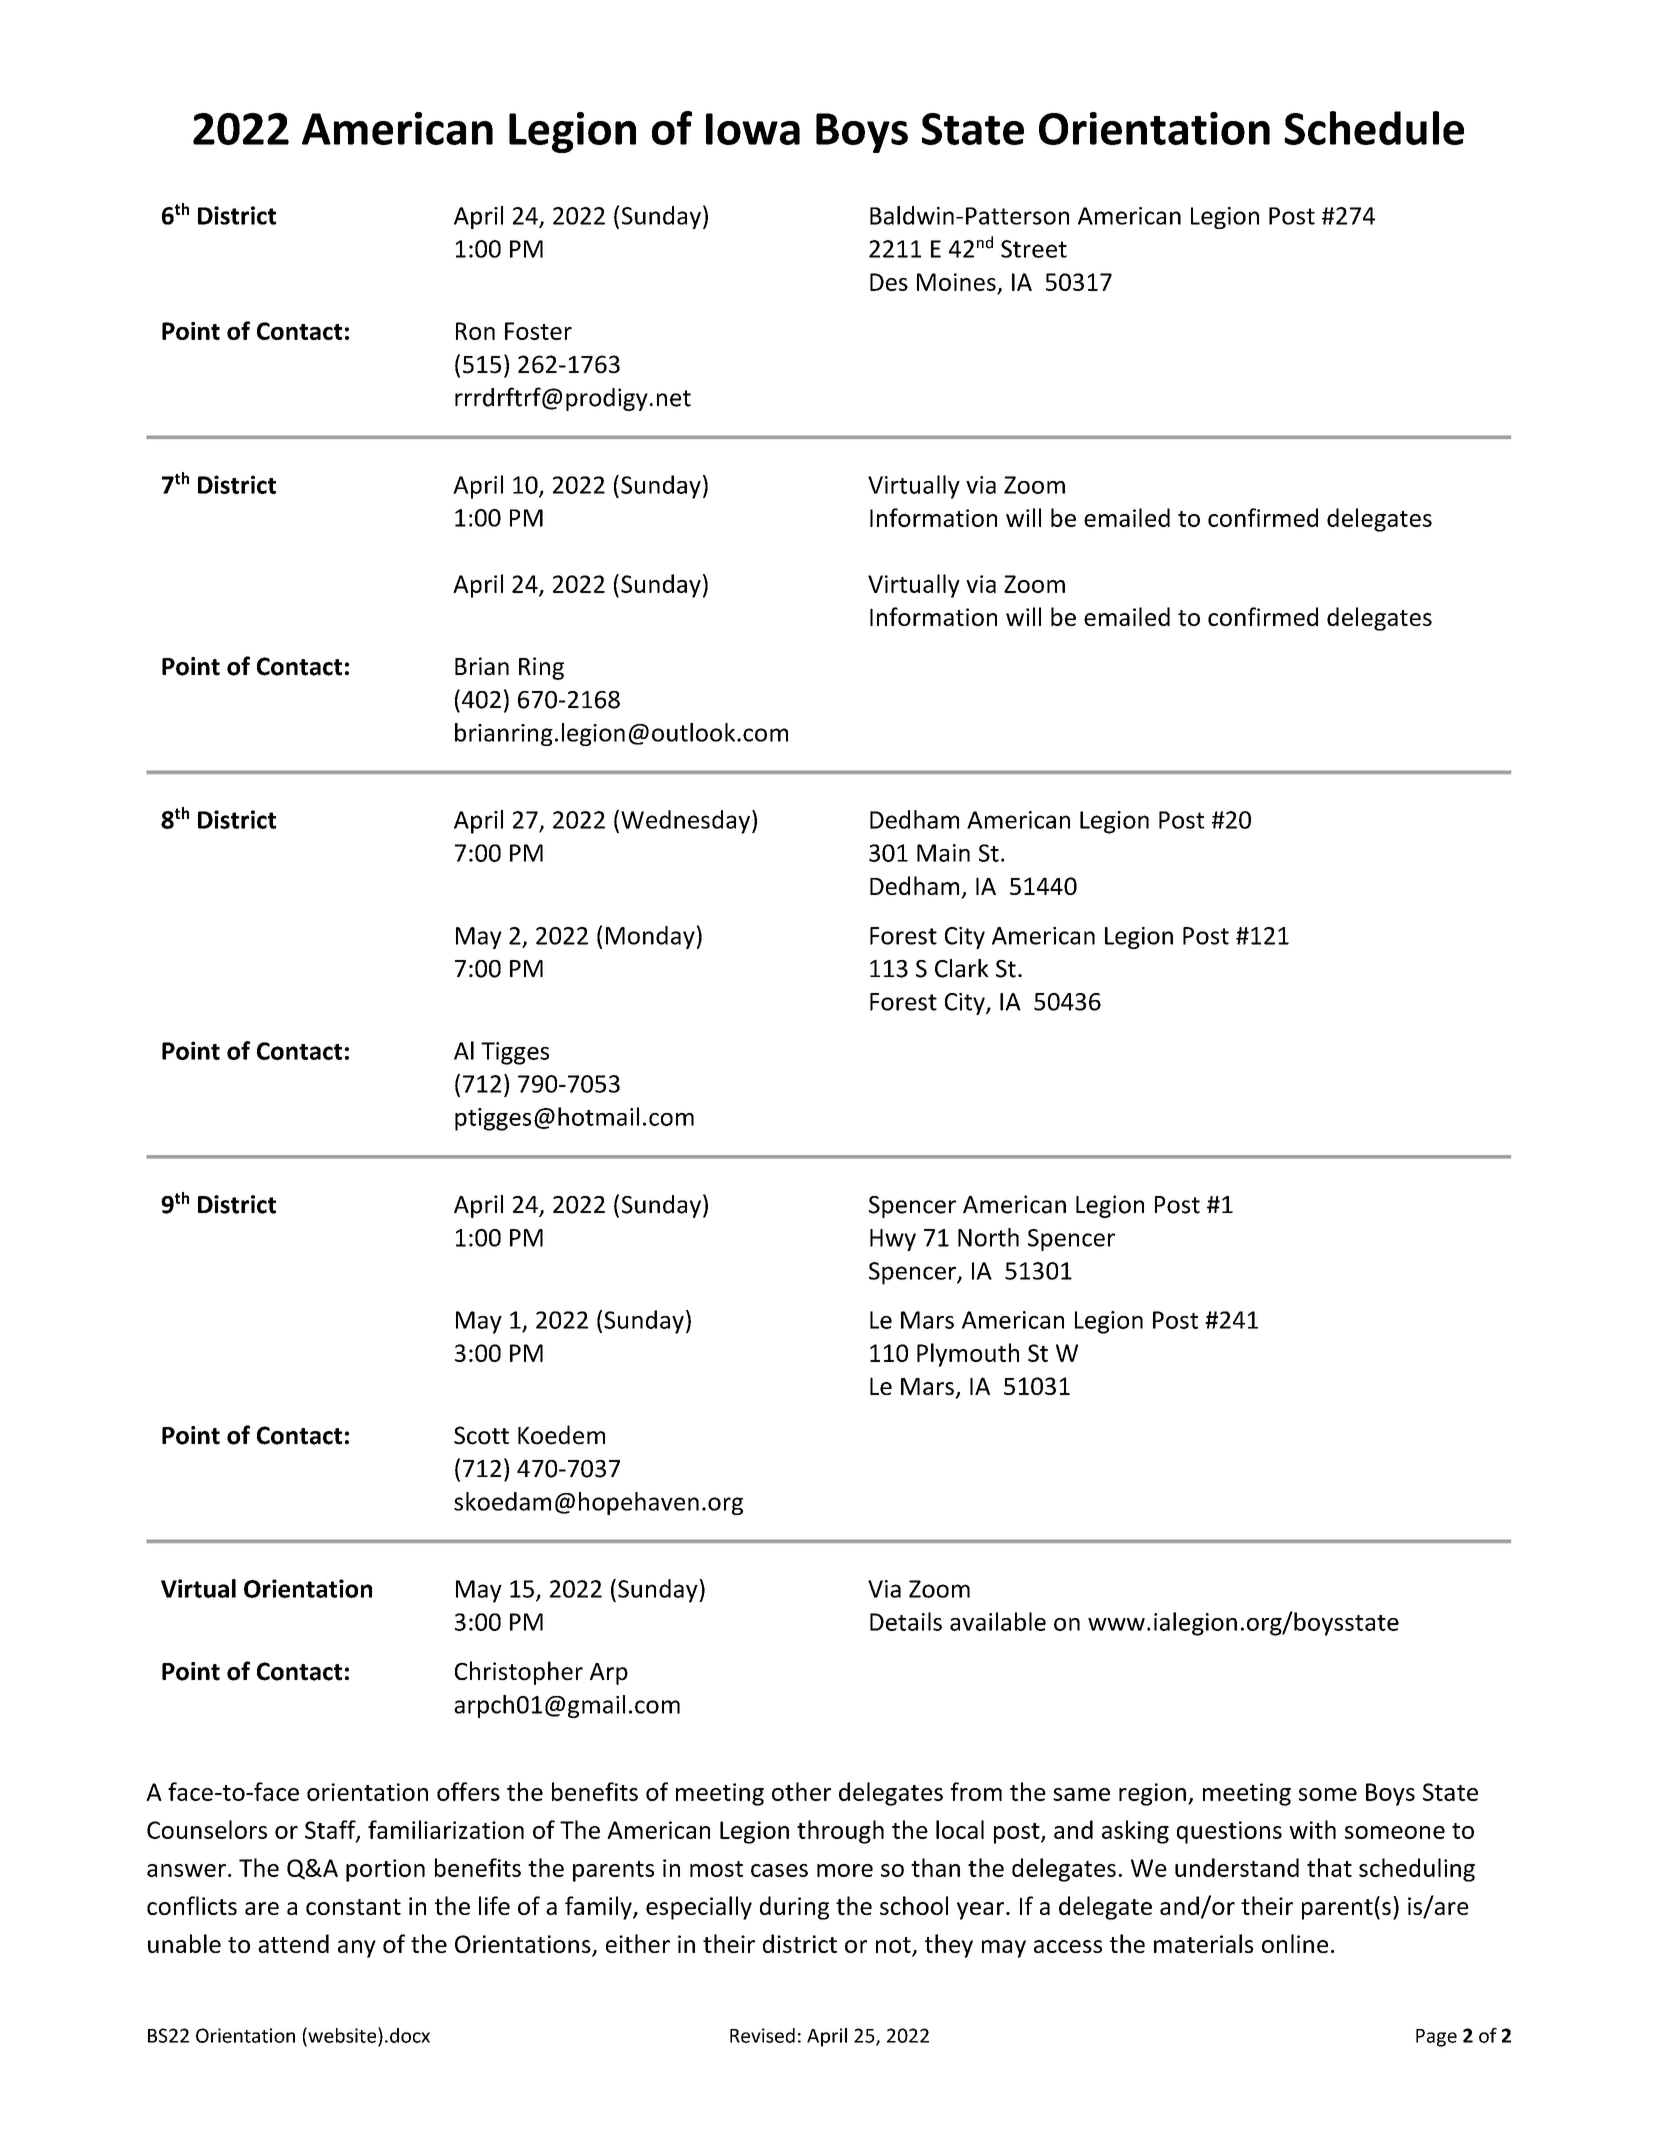 The height and width of the screenshot is (2146, 1658). What do you see at coordinates (962, 968) in the screenshot?
I see `Clark` at bounding box center [962, 968].
